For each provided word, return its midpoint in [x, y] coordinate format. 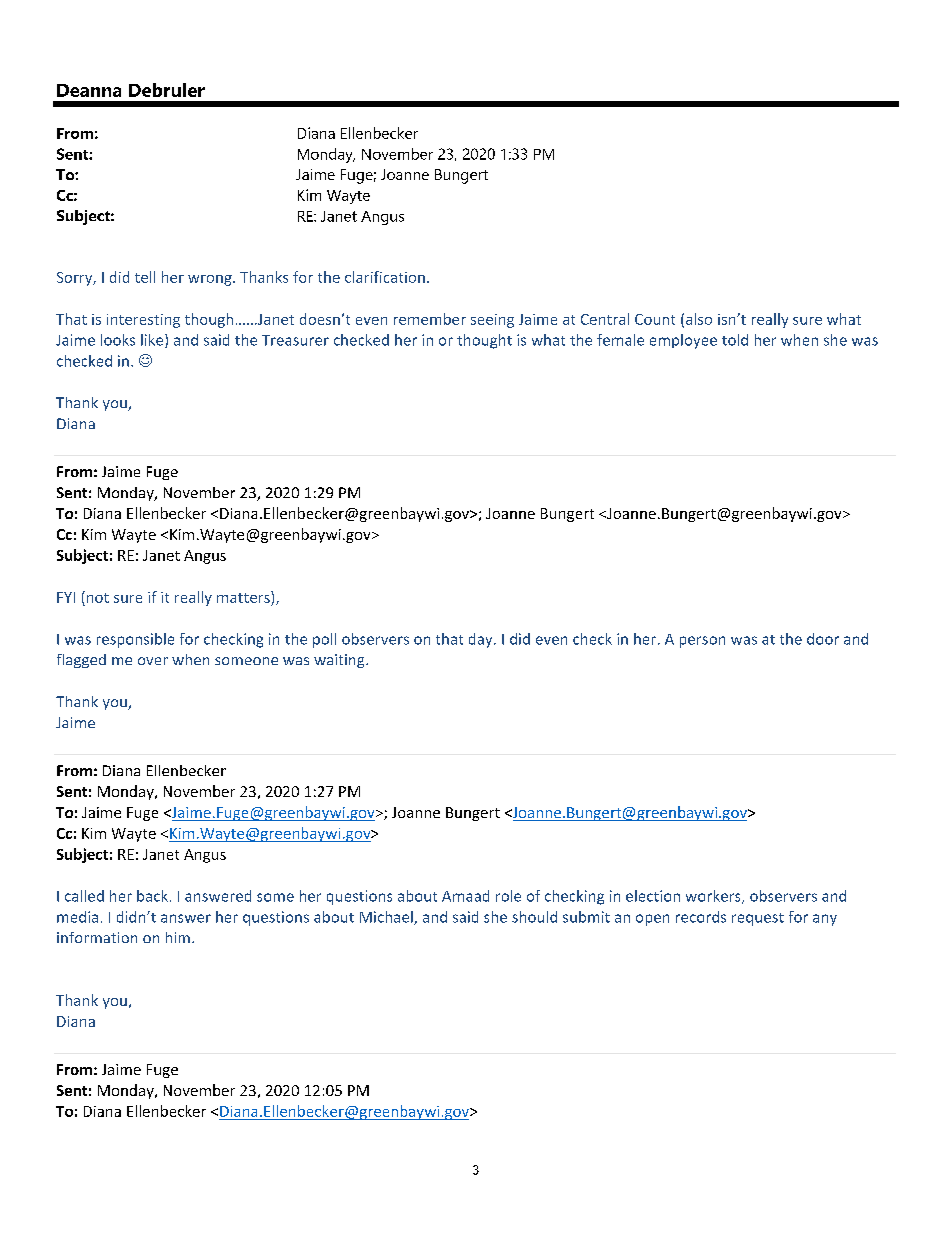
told [735, 340]
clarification [385, 277]
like [153, 341]
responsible [135, 640]
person [702, 642]
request [758, 919]
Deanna [89, 90]
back [152, 896]
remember [430, 319]
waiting [340, 661]
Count [655, 319]
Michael [387, 918]
